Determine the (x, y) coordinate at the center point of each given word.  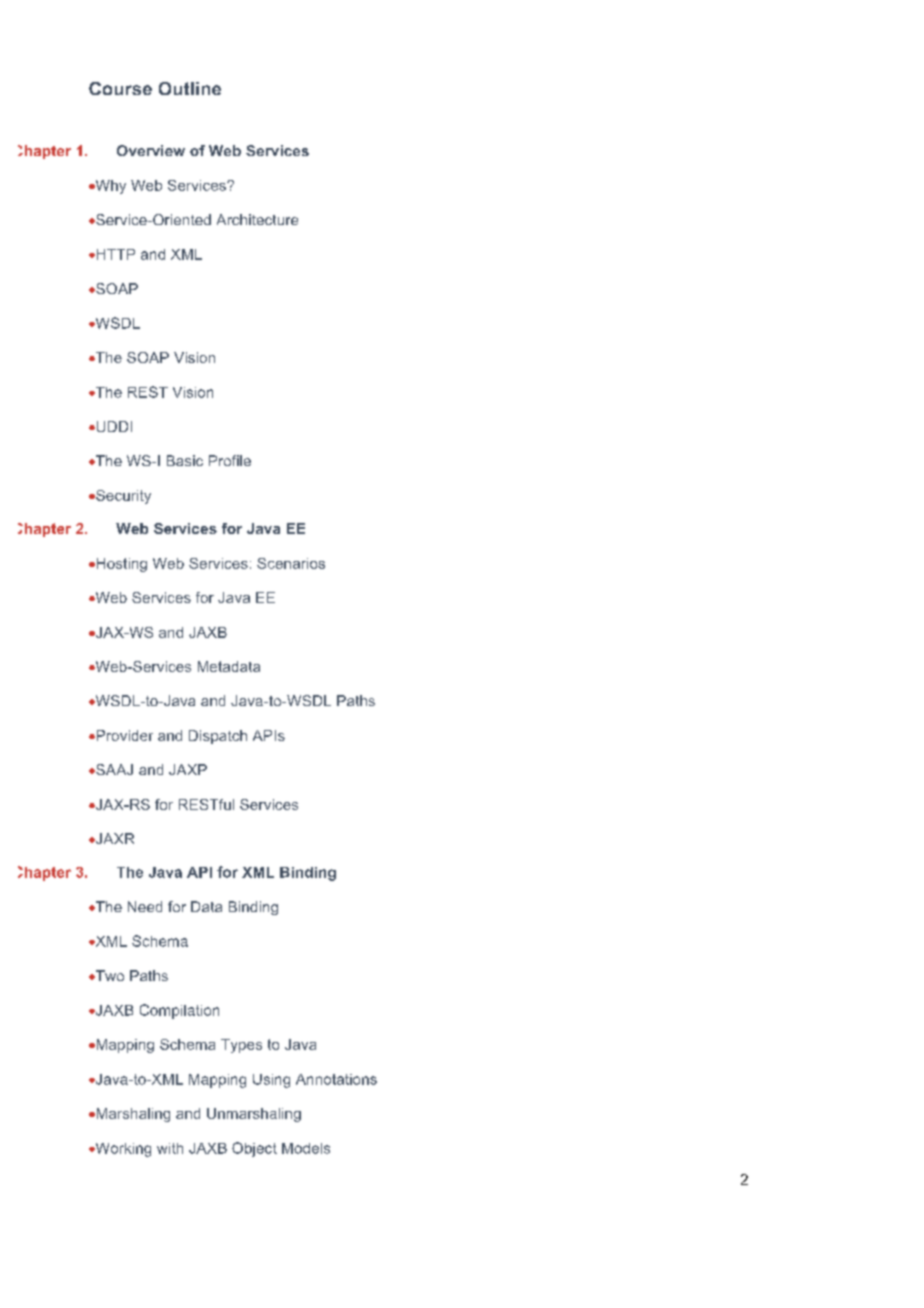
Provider (123, 735)
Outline (190, 88)
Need (145, 906)
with (170, 1148)
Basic (185, 460)
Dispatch (218, 737)
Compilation (179, 1011)
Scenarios (291, 563)
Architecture (257, 219)
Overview (151, 150)
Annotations (336, 1079)
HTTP (114, 254)
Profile (230, 460)
